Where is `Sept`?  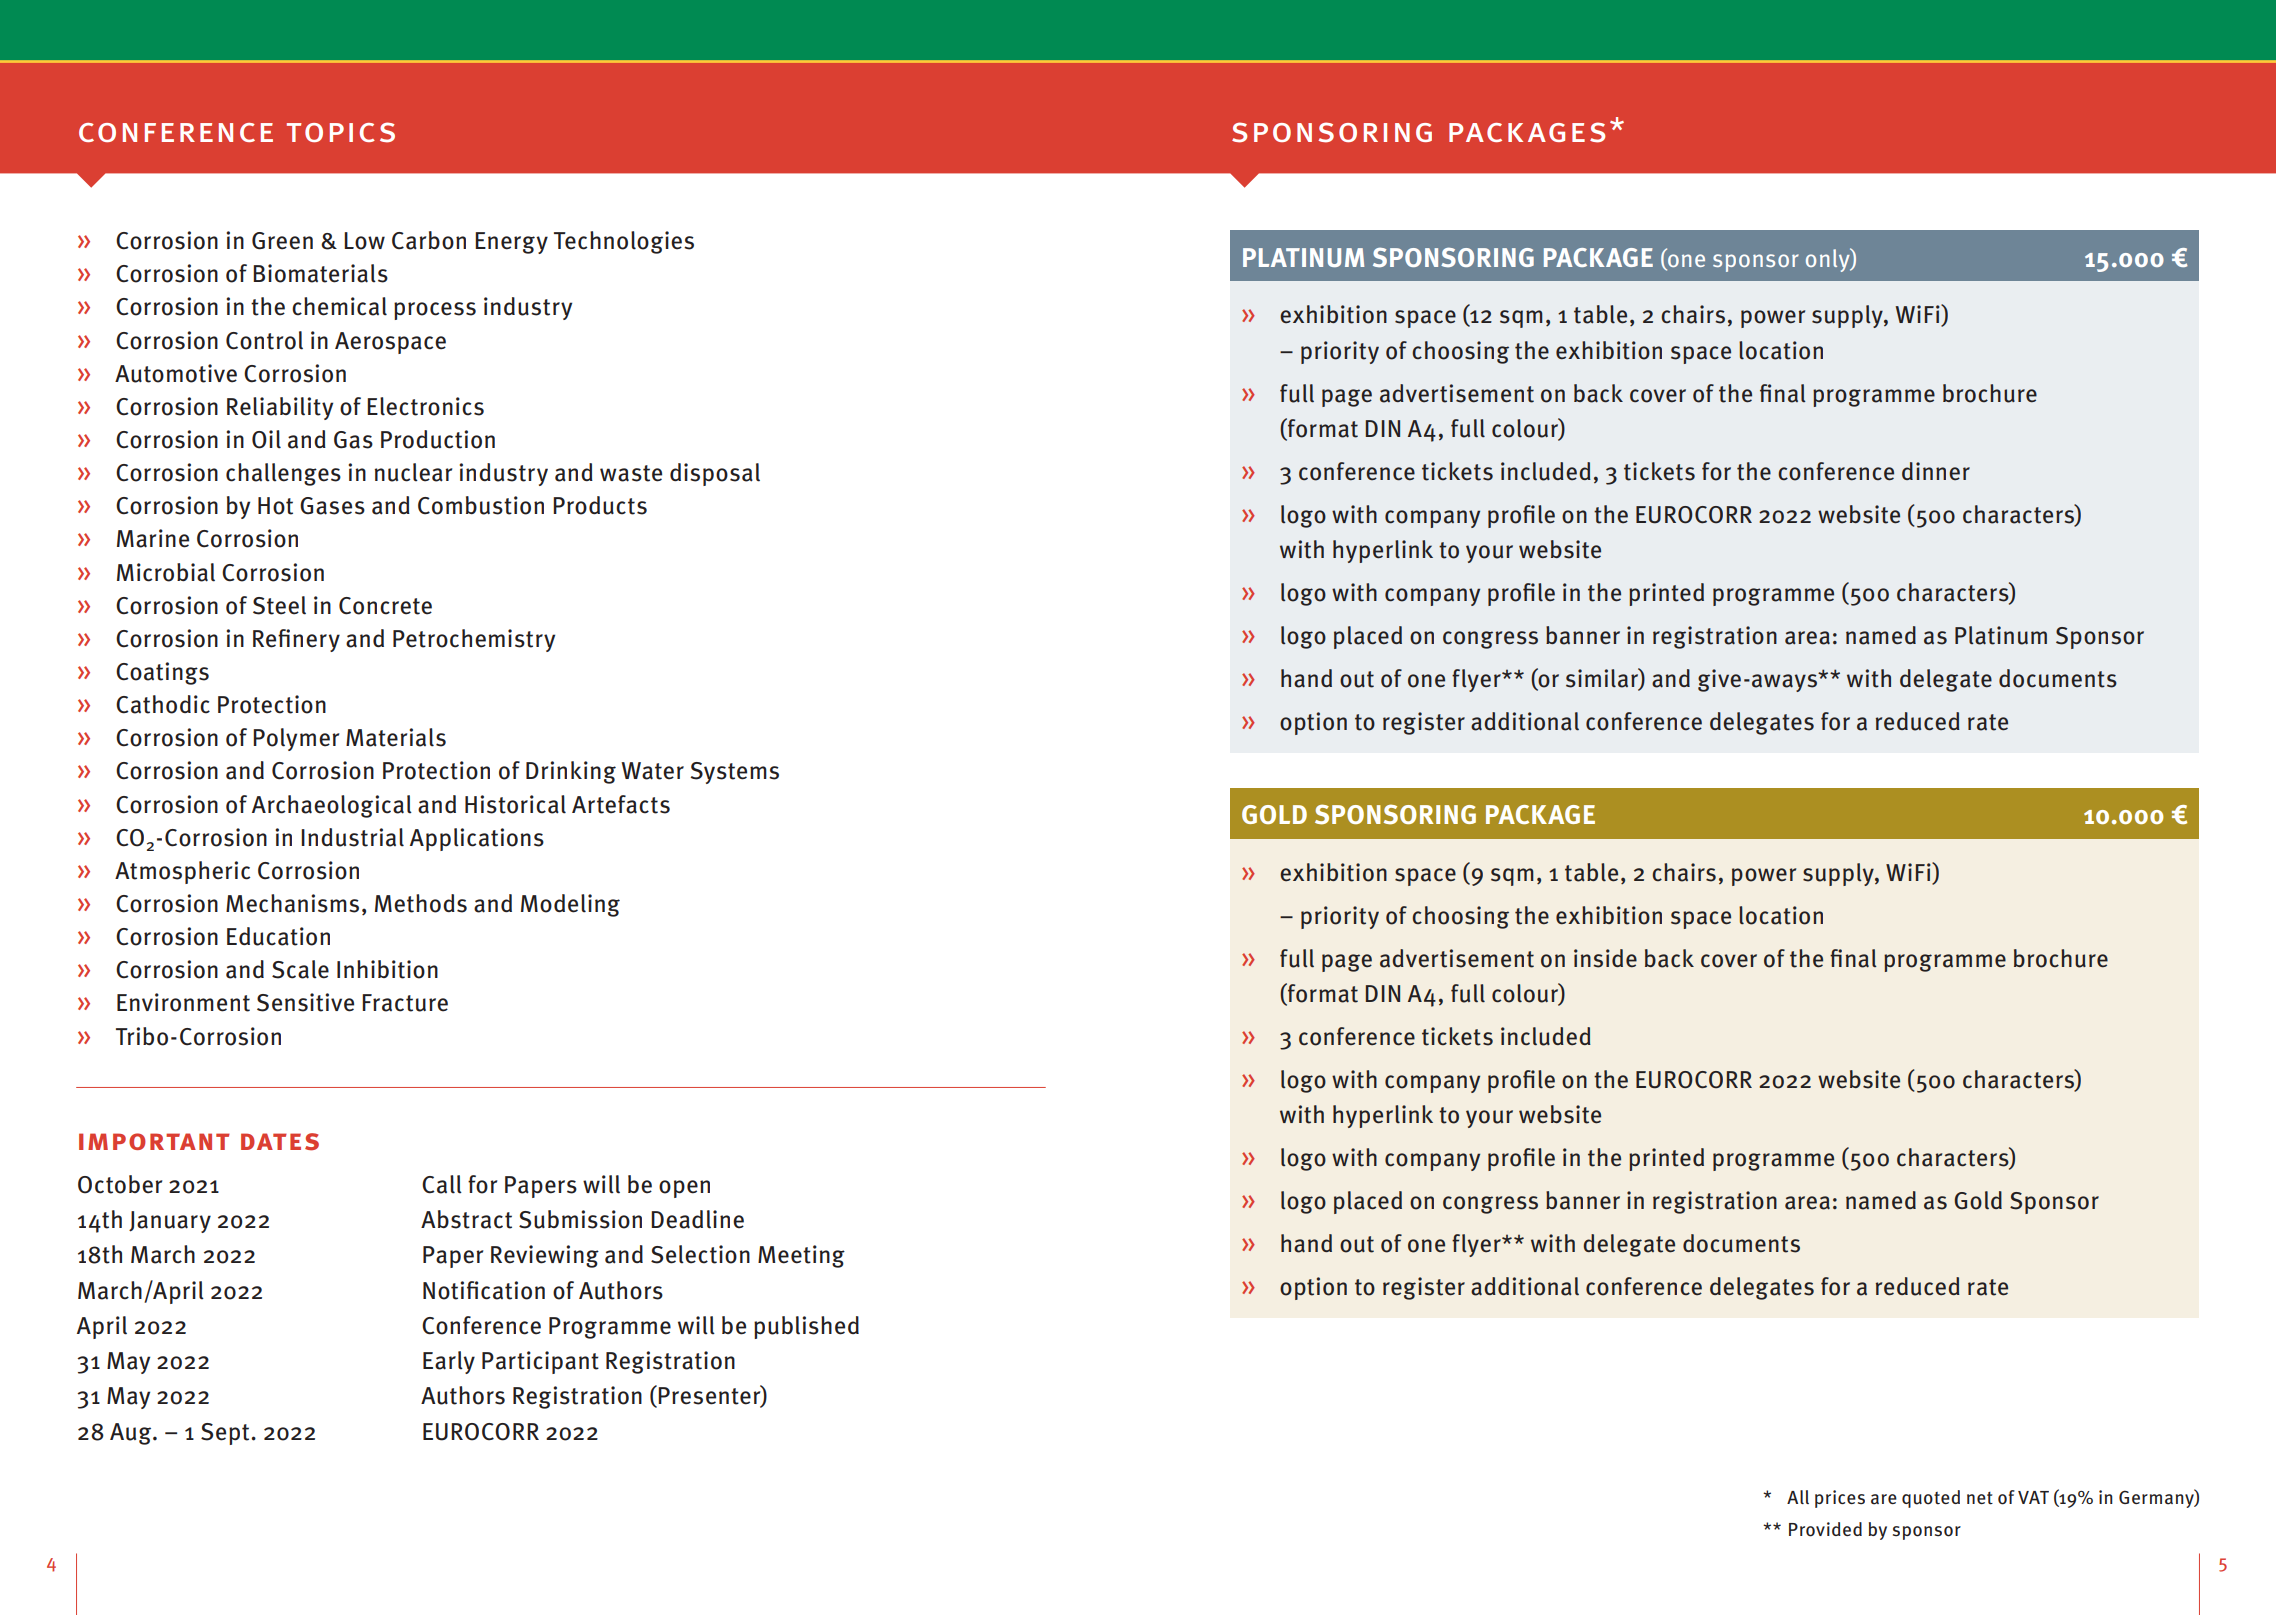
Sept is located at coordinates (226, 1434).
